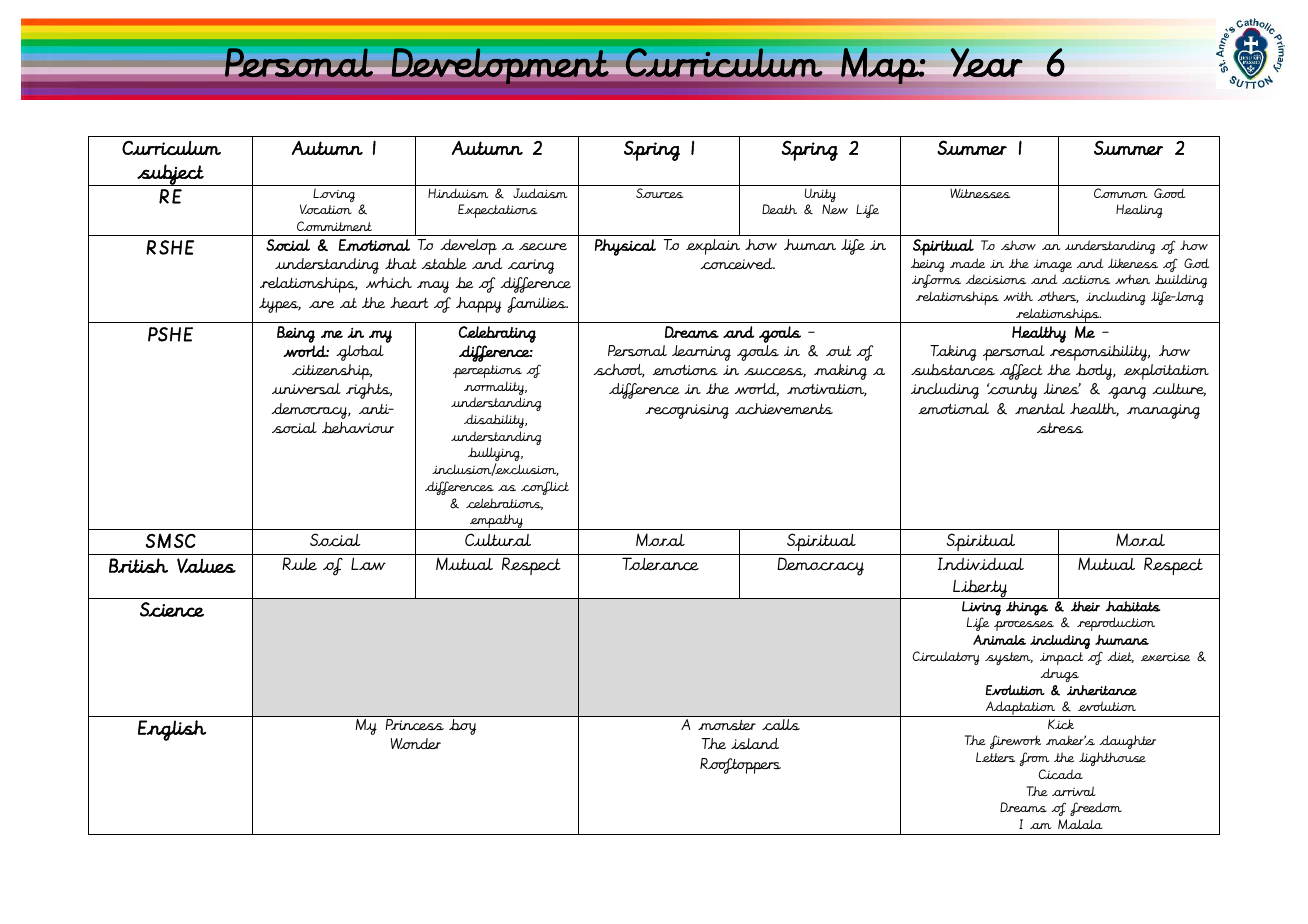 This document has width=1308, height=924. What do you see at coordinates (687, 411) in the document?
I see `recognising` at bounding box center [687, 411].
